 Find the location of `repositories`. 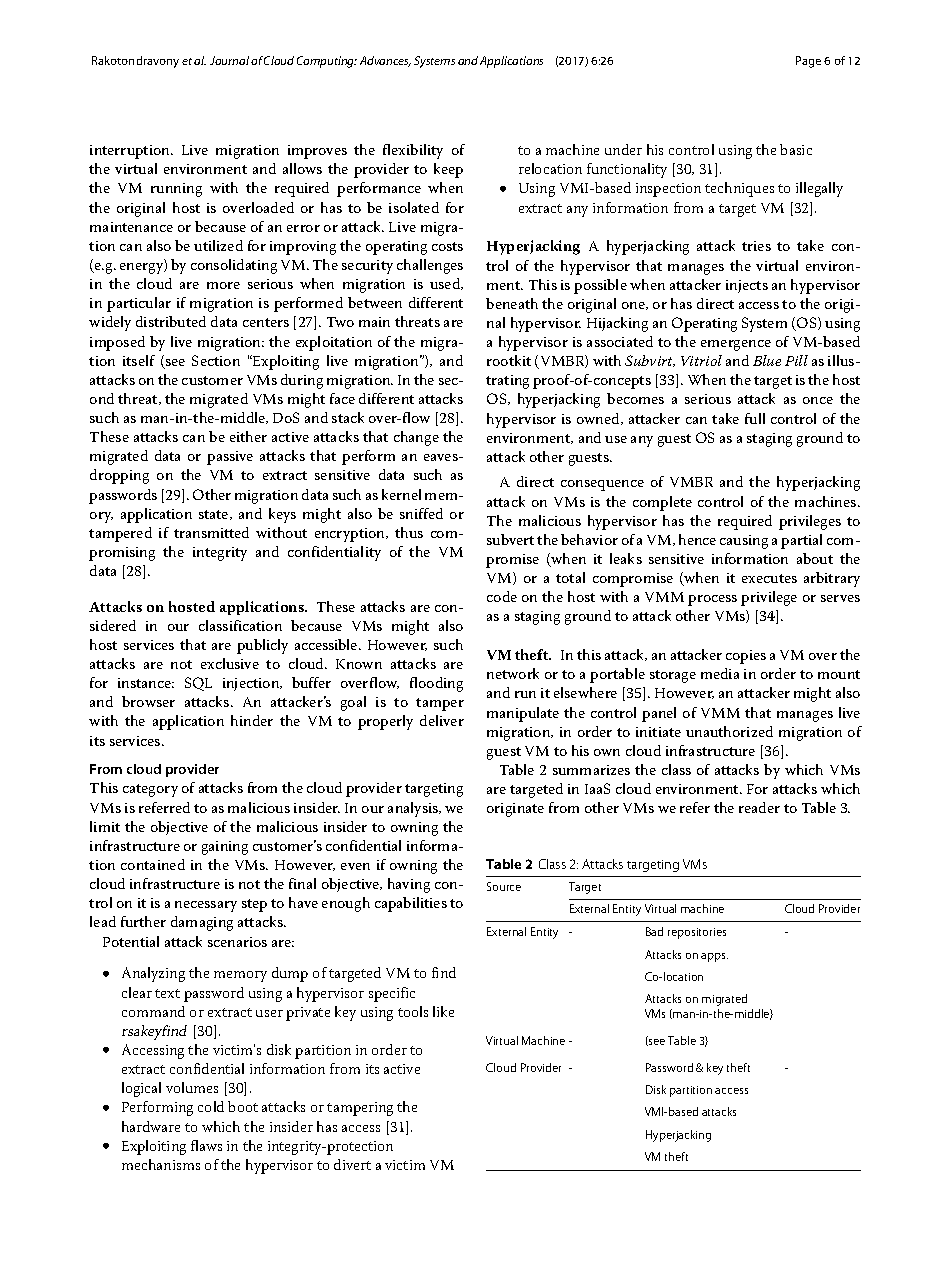

repositories is located at coordinates (697, 933).
